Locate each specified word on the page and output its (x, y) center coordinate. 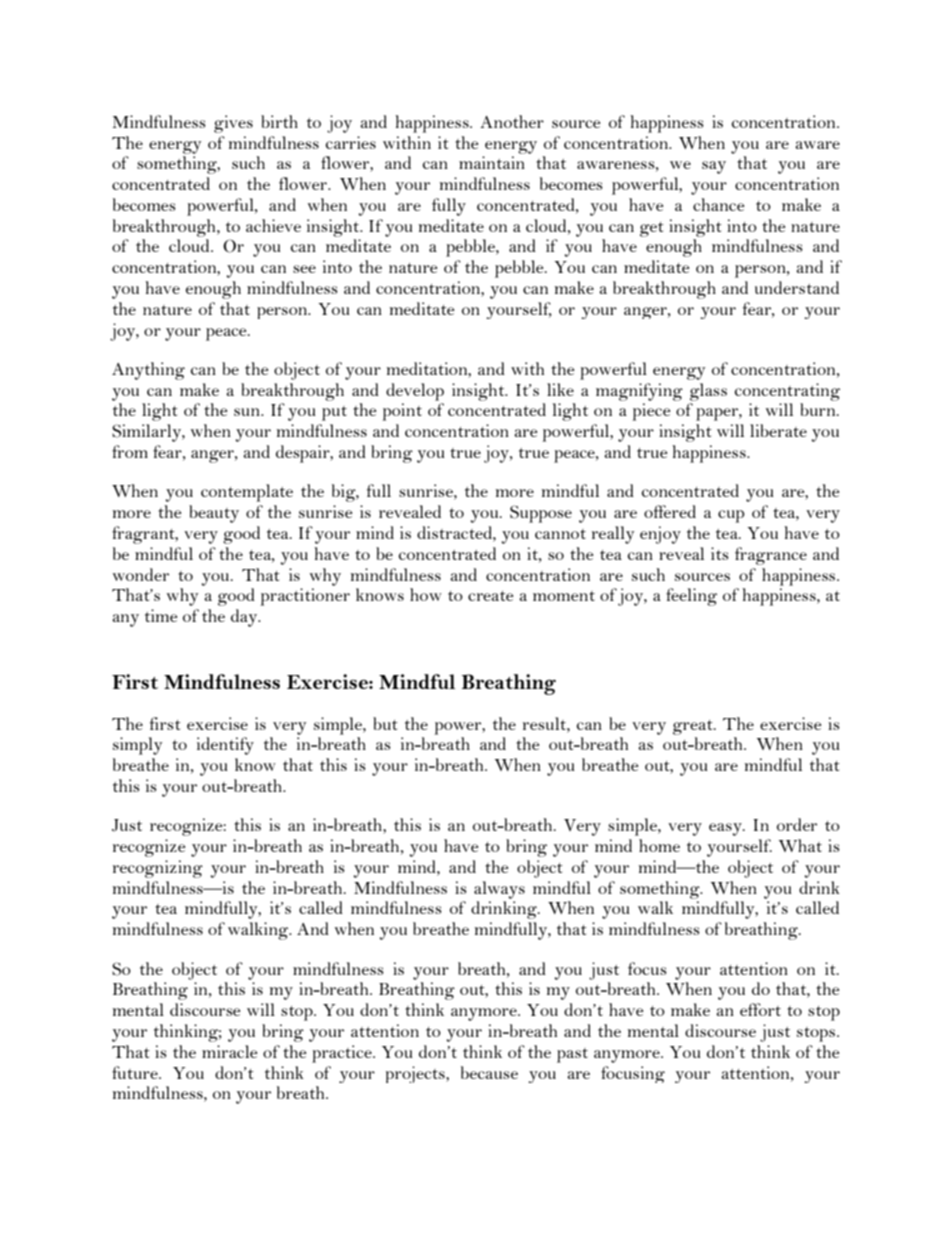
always (499, 890)
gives (233, 124)
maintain (492, 162)
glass (708, 392)
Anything (148, 371)
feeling (691, 597)
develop (415, 392)
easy (726, 829)
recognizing (158, 869)
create (491, 596)
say (714, 167)
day (245, 618)
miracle (230, 1051)
